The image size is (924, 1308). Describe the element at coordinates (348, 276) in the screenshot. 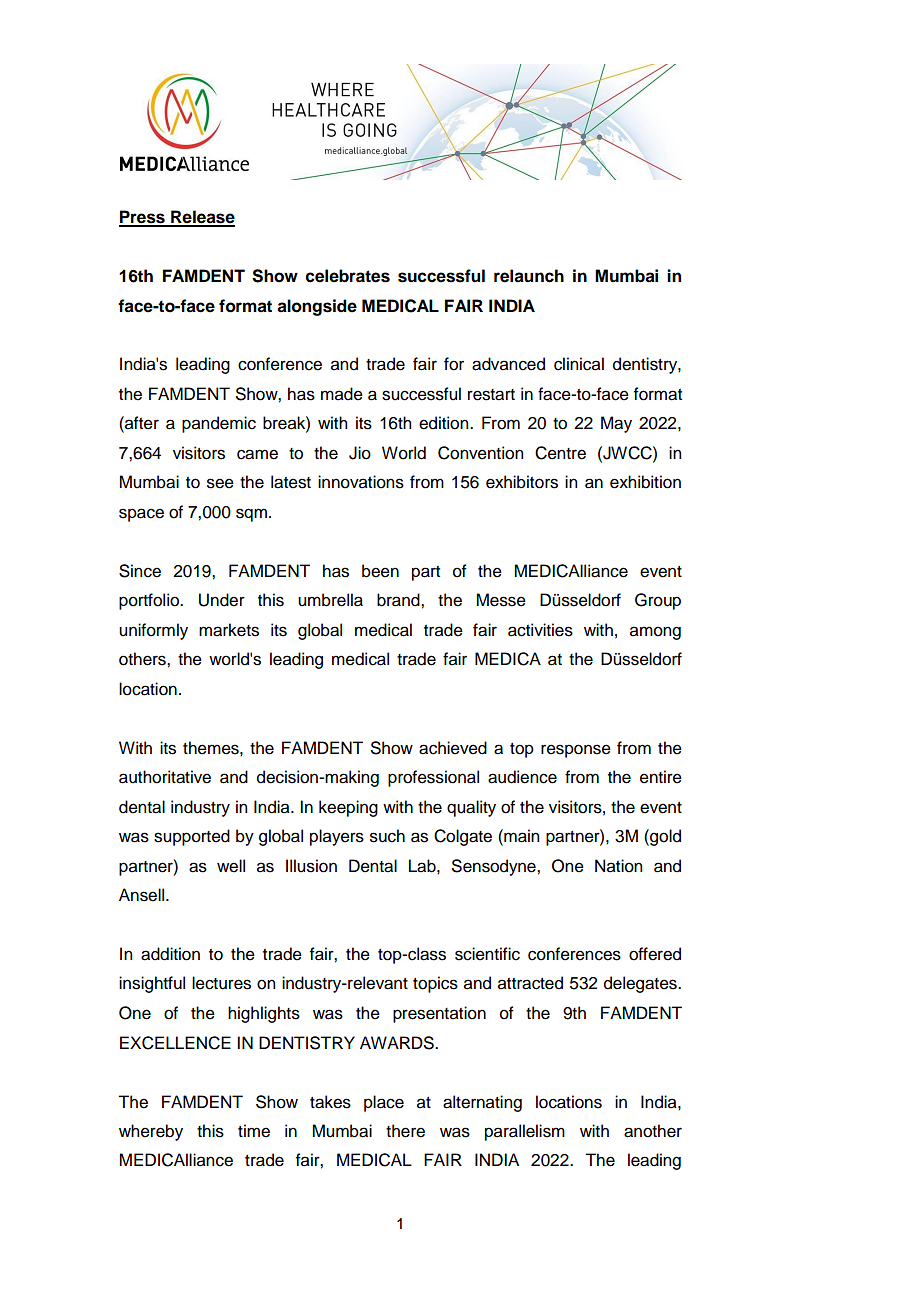

I see `celebrates` at that location.
